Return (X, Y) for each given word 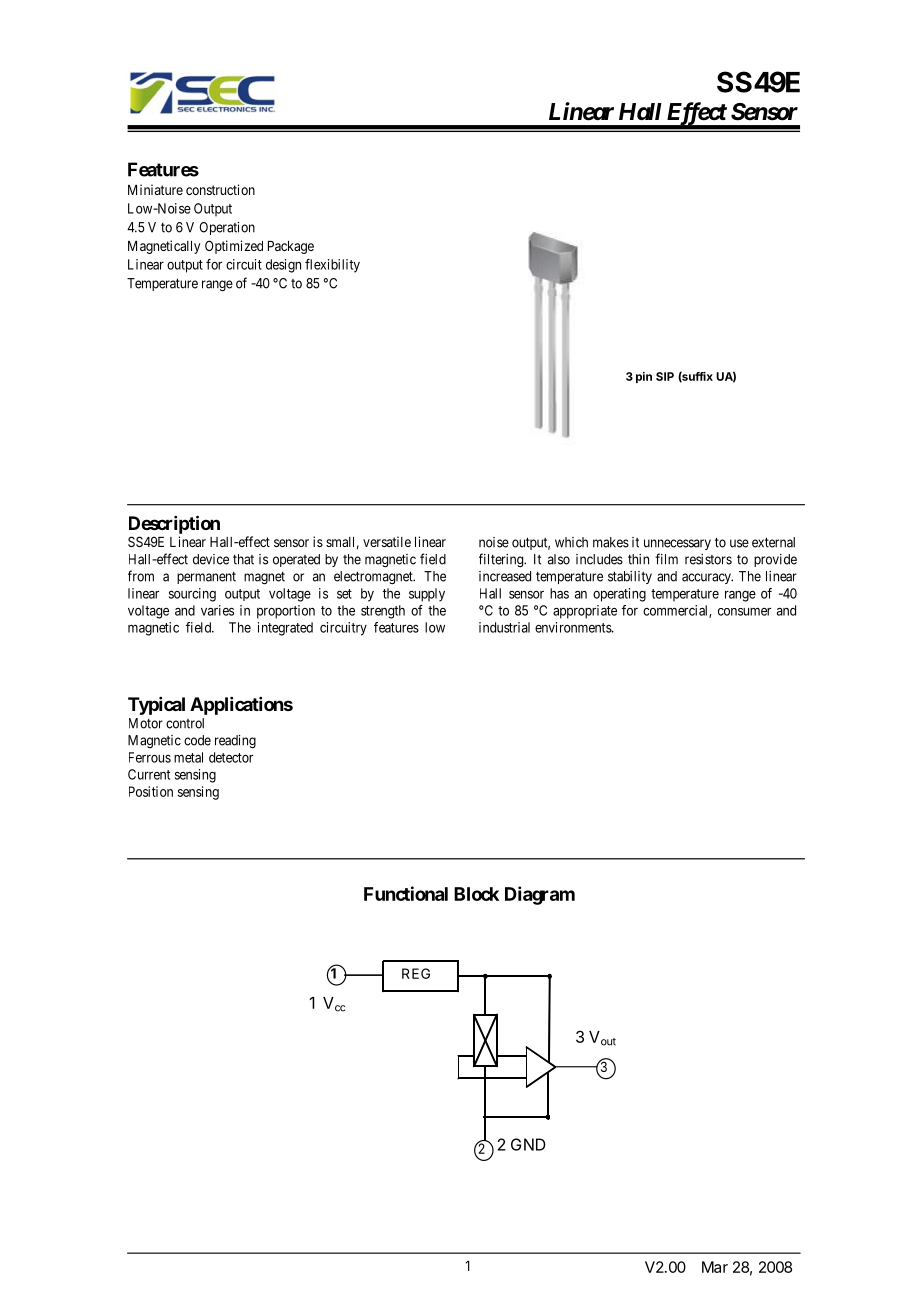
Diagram (540, 895)
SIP (665, 376)
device (211, 559)
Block (476, 894)
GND (528, 1144)
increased (505, 576)
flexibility (332, 266)
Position (151, 791)
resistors (708, 559)
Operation (227, 228)
